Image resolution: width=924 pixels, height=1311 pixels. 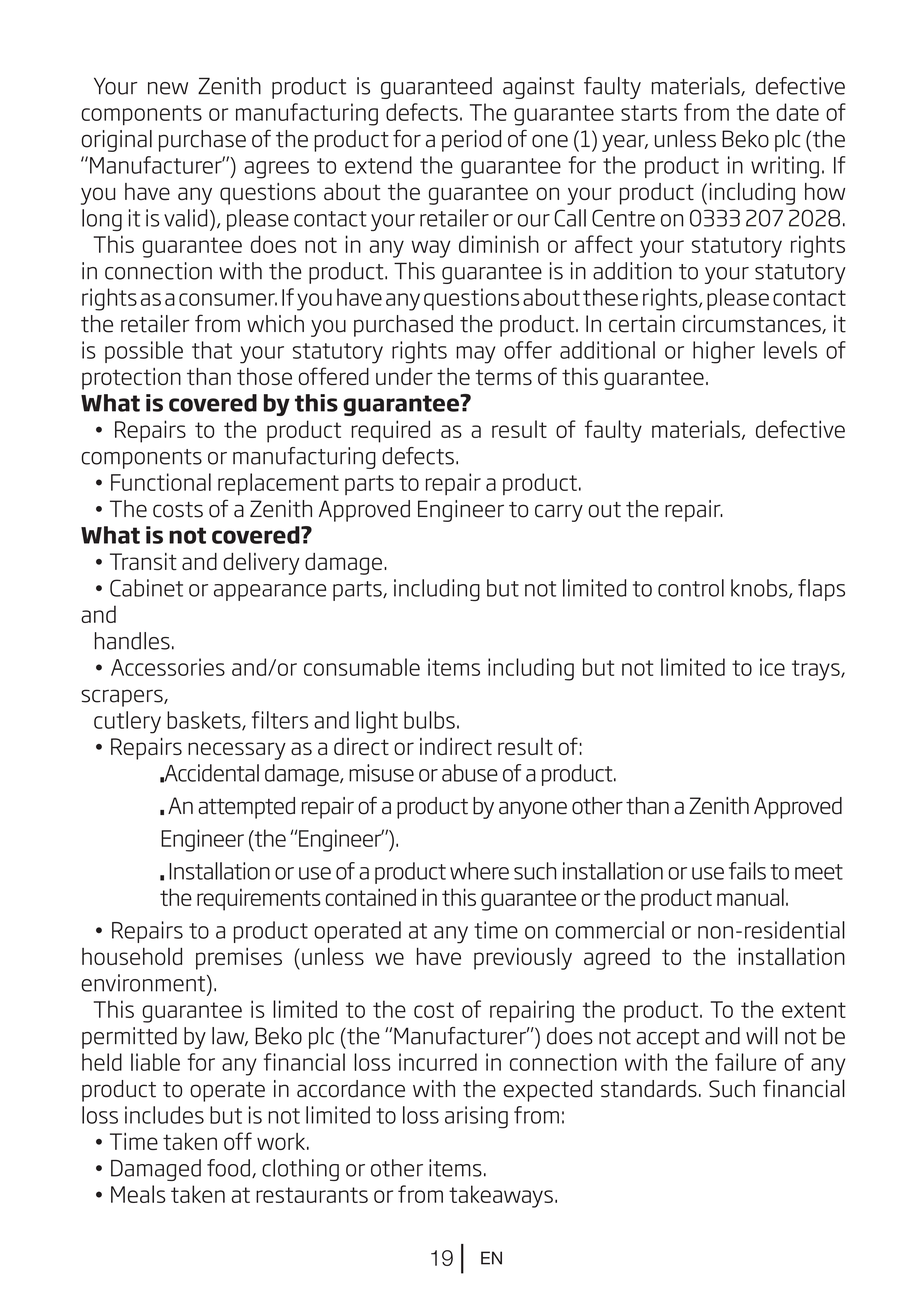 What do you see at coordinates (228, 1168) in the screenshot?
I see `food` at bounding box center [228, 1168].
